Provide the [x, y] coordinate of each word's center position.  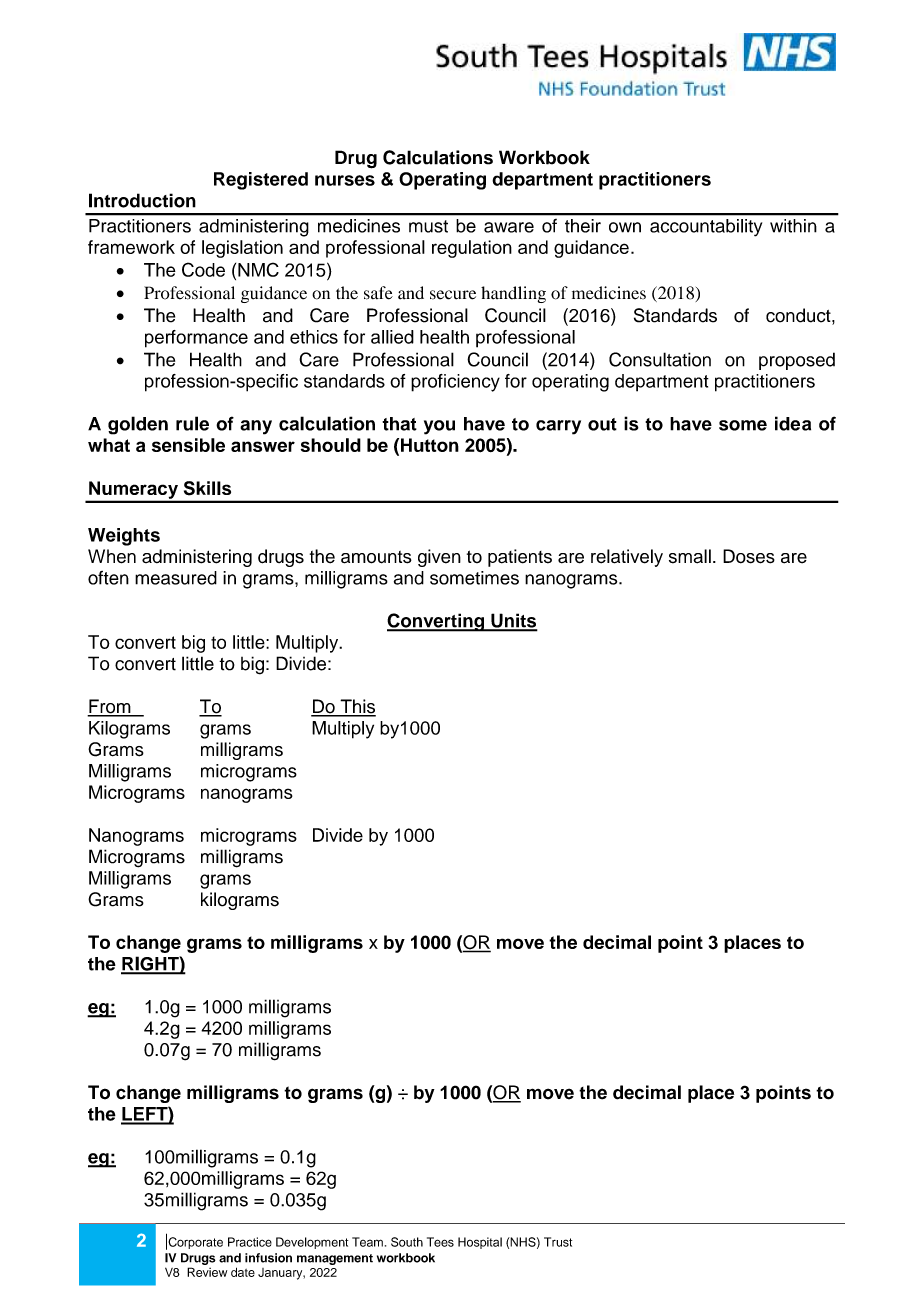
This [357, 707]
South [407, 1242]
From [110, 707]
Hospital [480, 1243]
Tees [440, 1242]
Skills [207, 488]
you [439, 427]
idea [793, 423]
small [690, 556]
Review [207, 1272]
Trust [558, 1242]
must [428, 226]
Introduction [142, 200]
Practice [250, 1242]
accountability [706, 227]
